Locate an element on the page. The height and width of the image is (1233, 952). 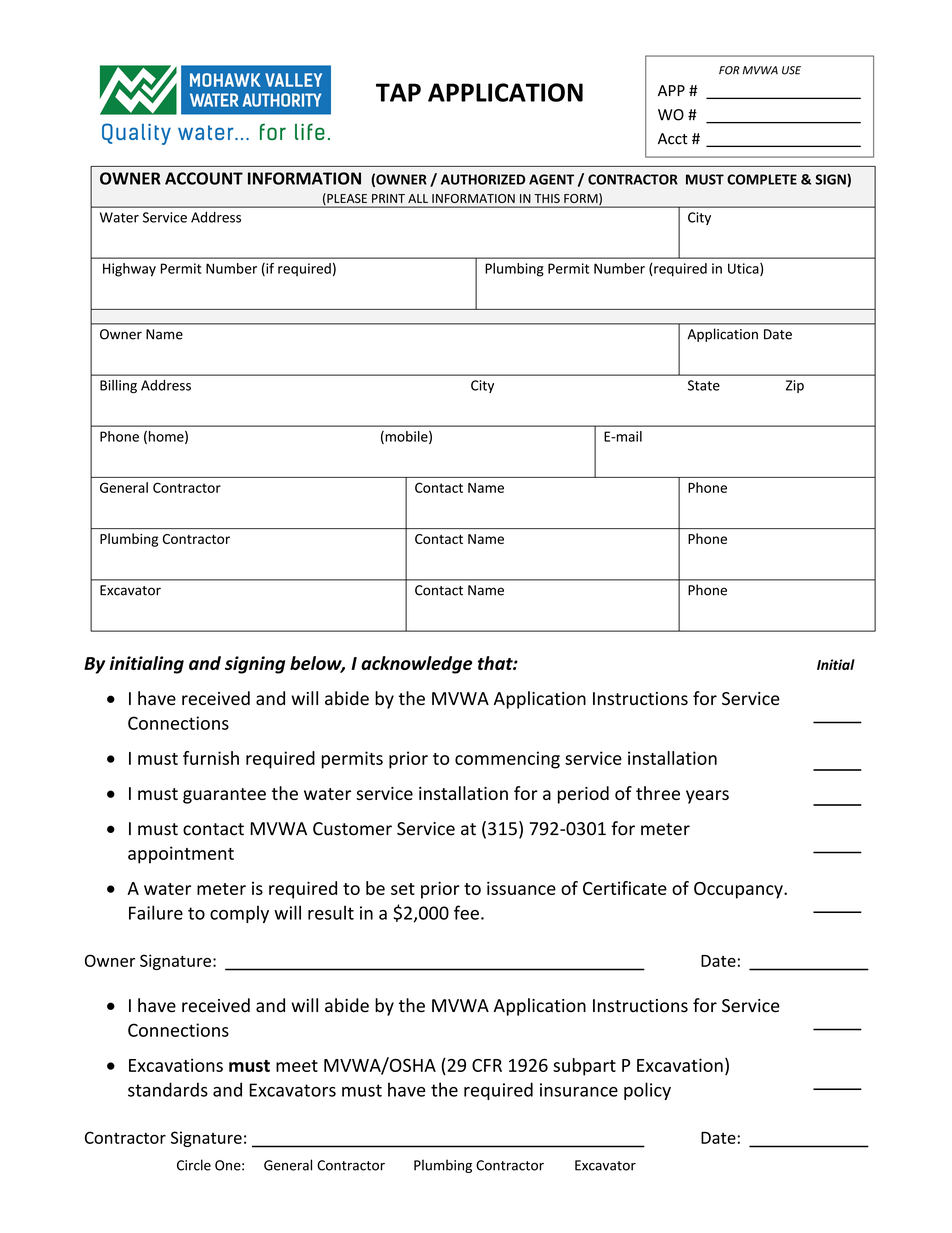
Circle is located at coordinates (194, 1165).
